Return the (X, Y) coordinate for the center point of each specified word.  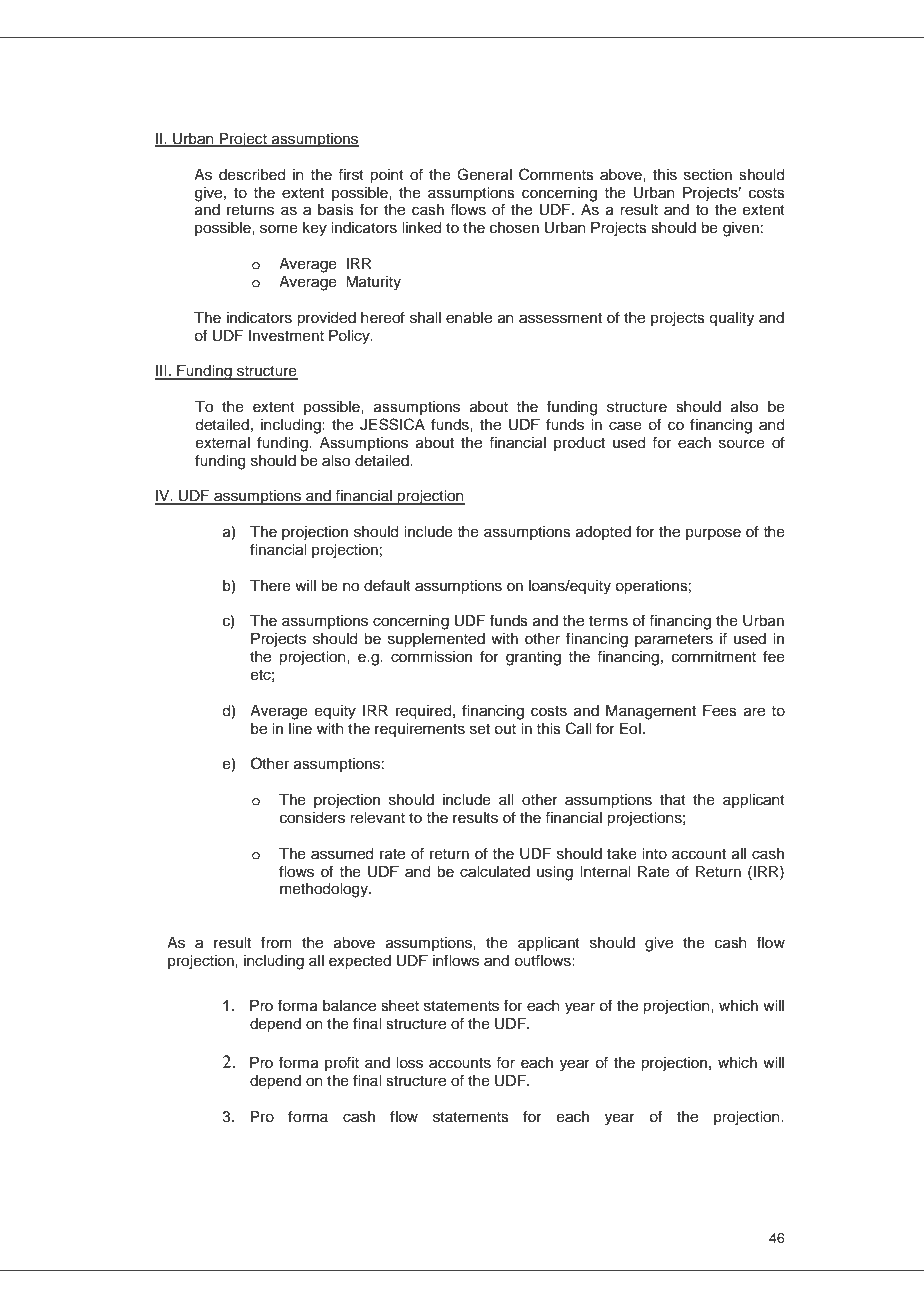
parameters (674, 640)
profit (342, 1063)
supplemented (436, 640)
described (252, 175)
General (484, 174)
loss (409, 1063)
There (270, 586)
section (708, 175)
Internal (605, 872)
